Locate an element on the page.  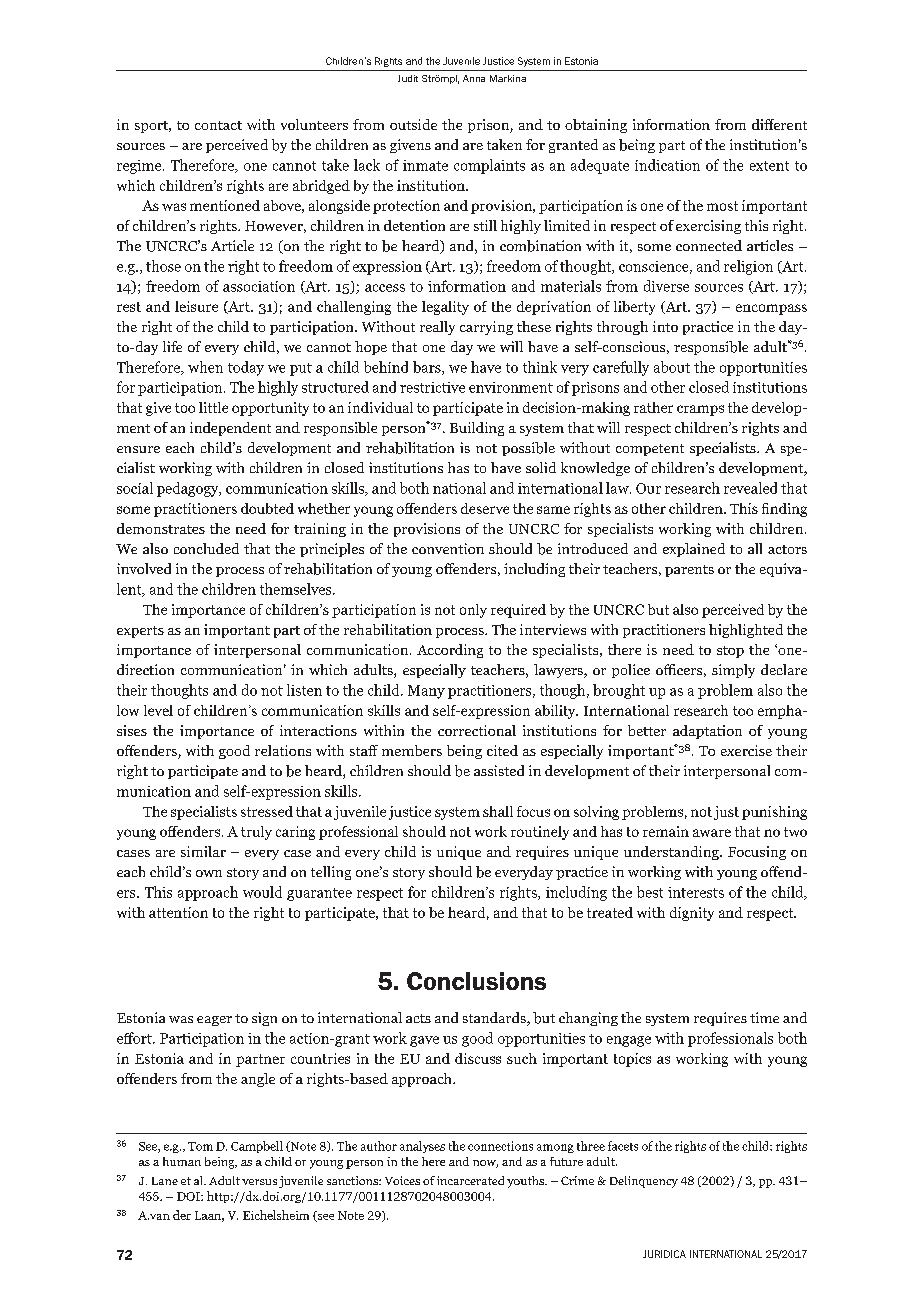
Tom is located at coordinates (200, 1146).
